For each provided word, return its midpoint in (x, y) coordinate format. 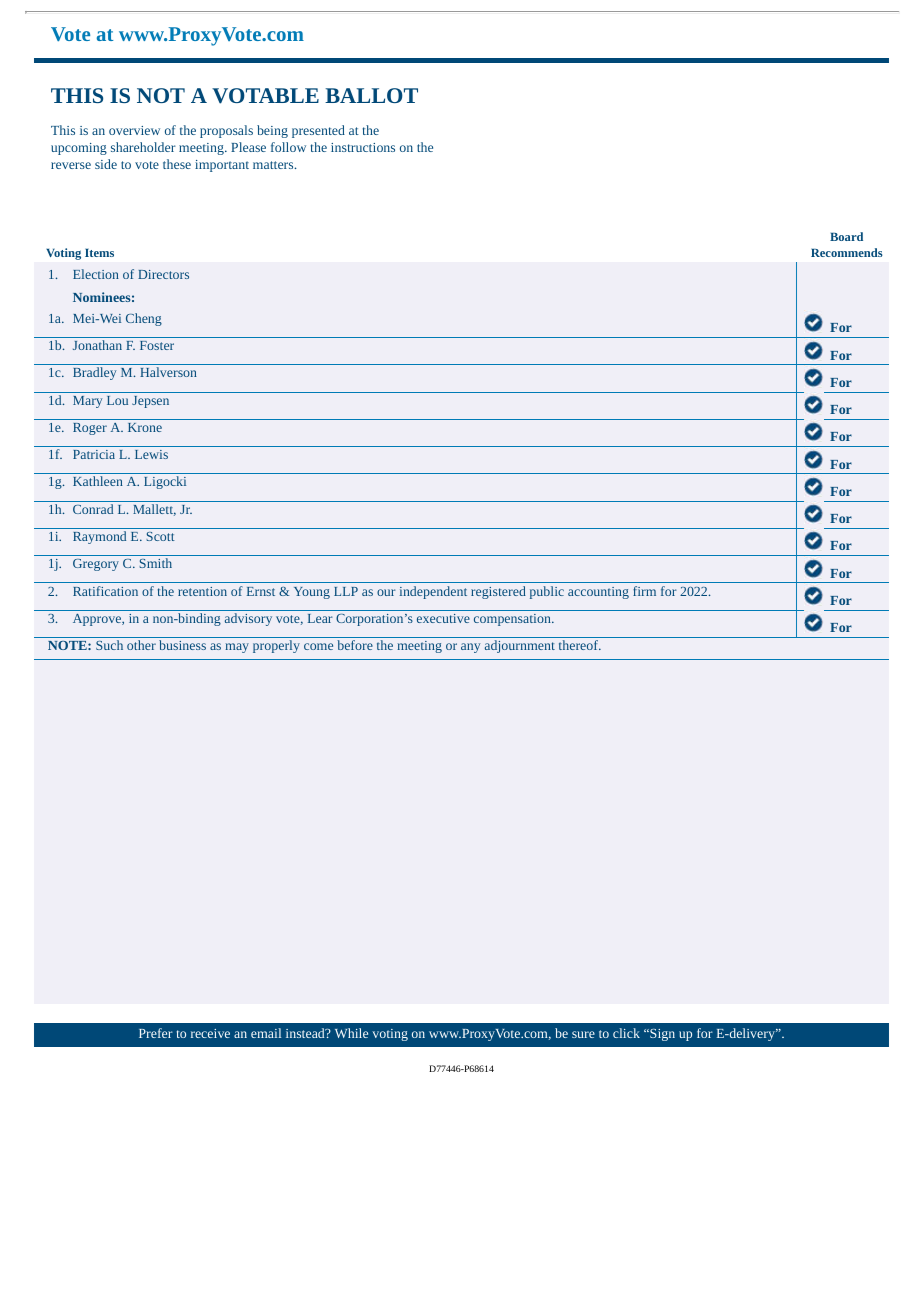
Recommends (847, 252)
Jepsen (150, 402)
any (470, 648)
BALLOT (371, 95)
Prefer (156, 1033)
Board (846, 236)
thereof (579, 645)
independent (433, 592)
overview (134, 130)
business (182, 645)
